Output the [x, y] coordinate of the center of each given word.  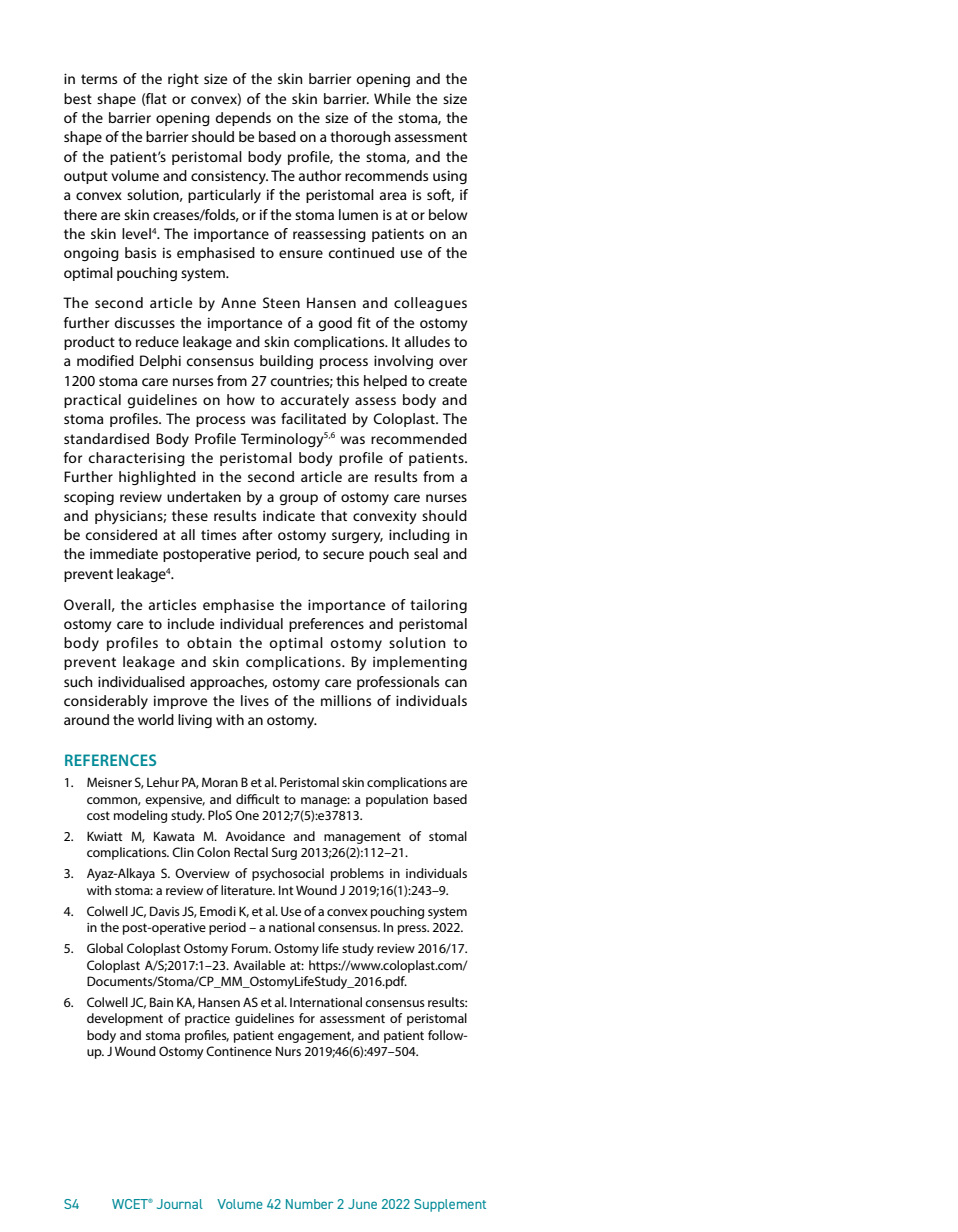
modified [105, 360]
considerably [106, 702]
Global [105, 948]
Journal [180, 1204]
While [392, 98]
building [286, 362]
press [413, 930]
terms [99, 79]
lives [255, 700]
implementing [420, 663]
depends [243, 119]
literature [248, 890]
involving [403, 362]
